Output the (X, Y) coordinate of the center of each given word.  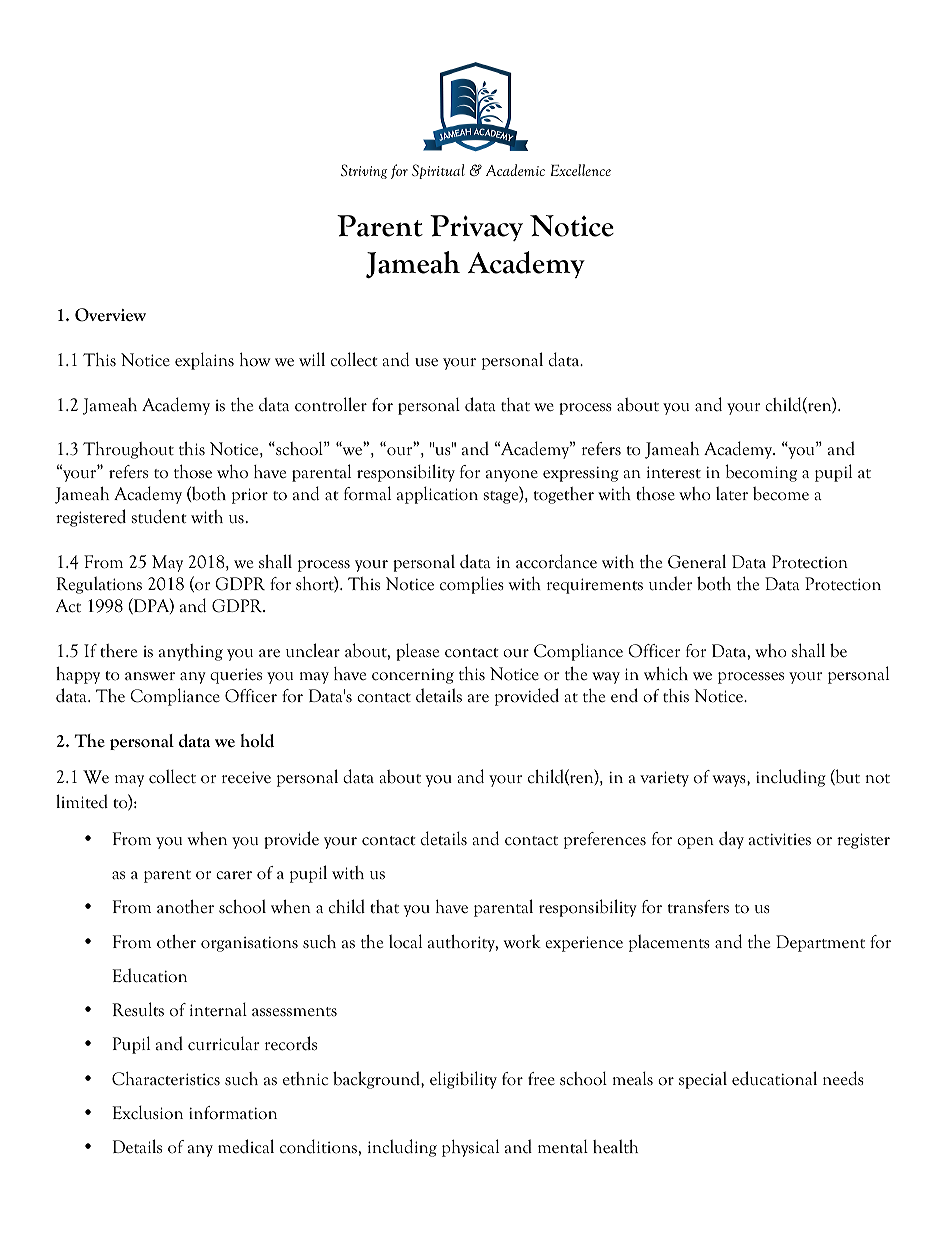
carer (234, 875)
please (417, 652)
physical (470, 1148)
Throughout (128, 450)
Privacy (476, 228)
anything (191, 652)
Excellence (580, 170)
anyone (512, 476)
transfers (698, 907)
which (666, 674)
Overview (110, 315)
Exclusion (147, 1112)
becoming (761, 473)
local (405, 941)
